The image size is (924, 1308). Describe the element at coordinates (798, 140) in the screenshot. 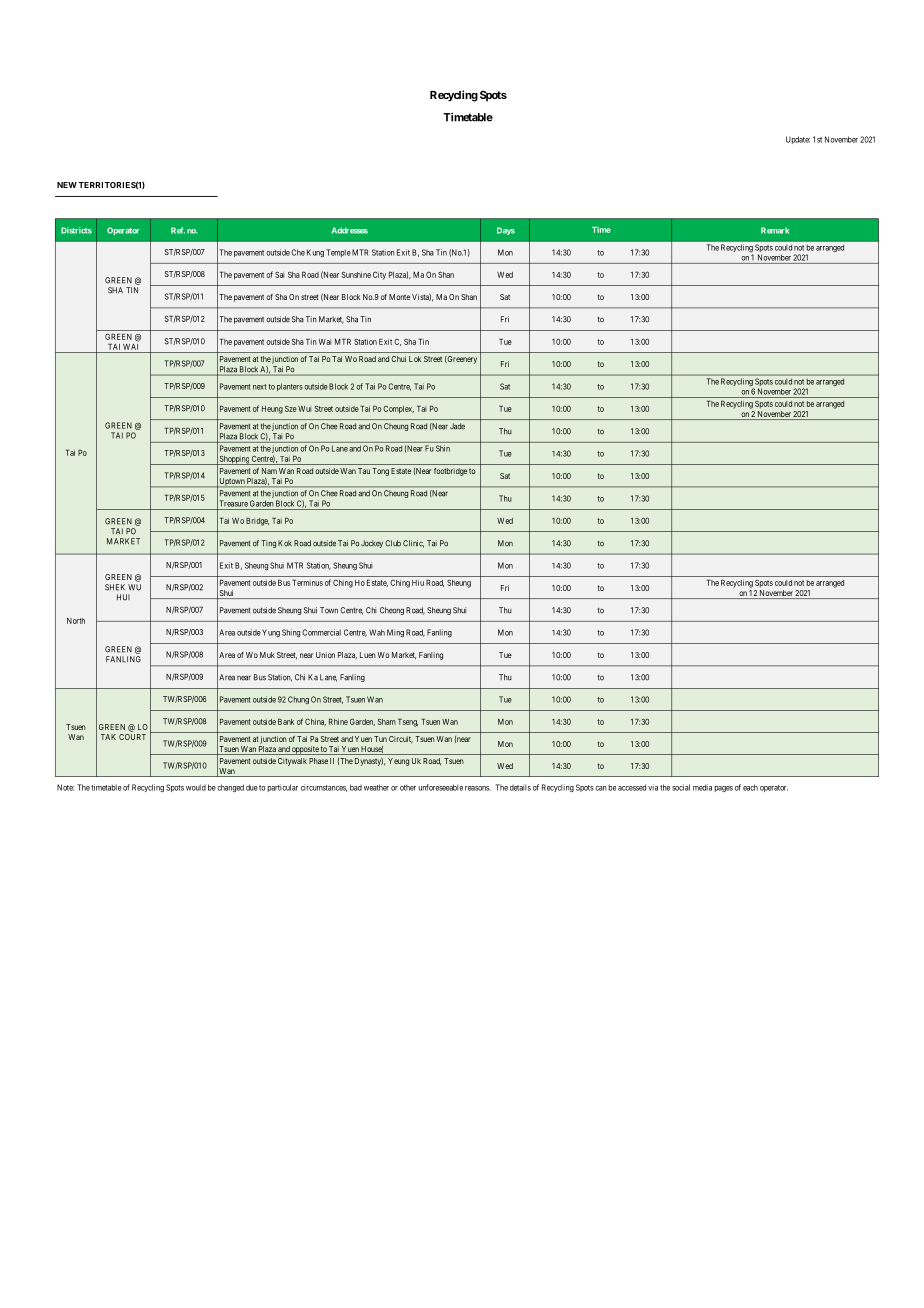

I see `Update` at that location.
